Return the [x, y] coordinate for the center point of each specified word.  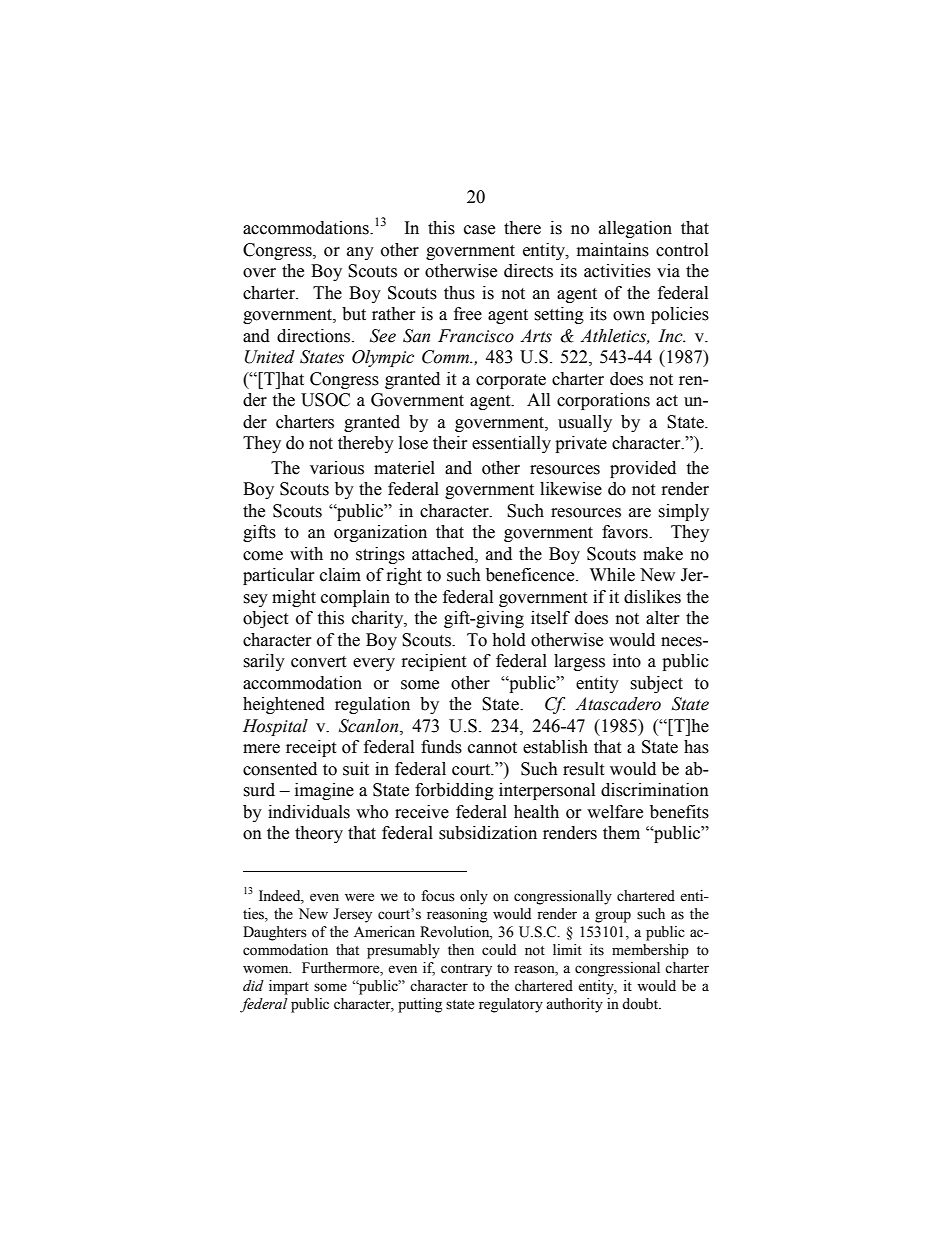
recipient [434, 662]
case [479, 230]
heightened [284, 705]
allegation [635, 229]
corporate [511, 381]
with [306, 554]
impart [289, 987]
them [621, 833]
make [663, 554]
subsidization [488, 833]
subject [656, 684]
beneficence [531, 575]
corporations [603, 401]
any [360, 253]
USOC [325, 400]
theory [319, 834]
